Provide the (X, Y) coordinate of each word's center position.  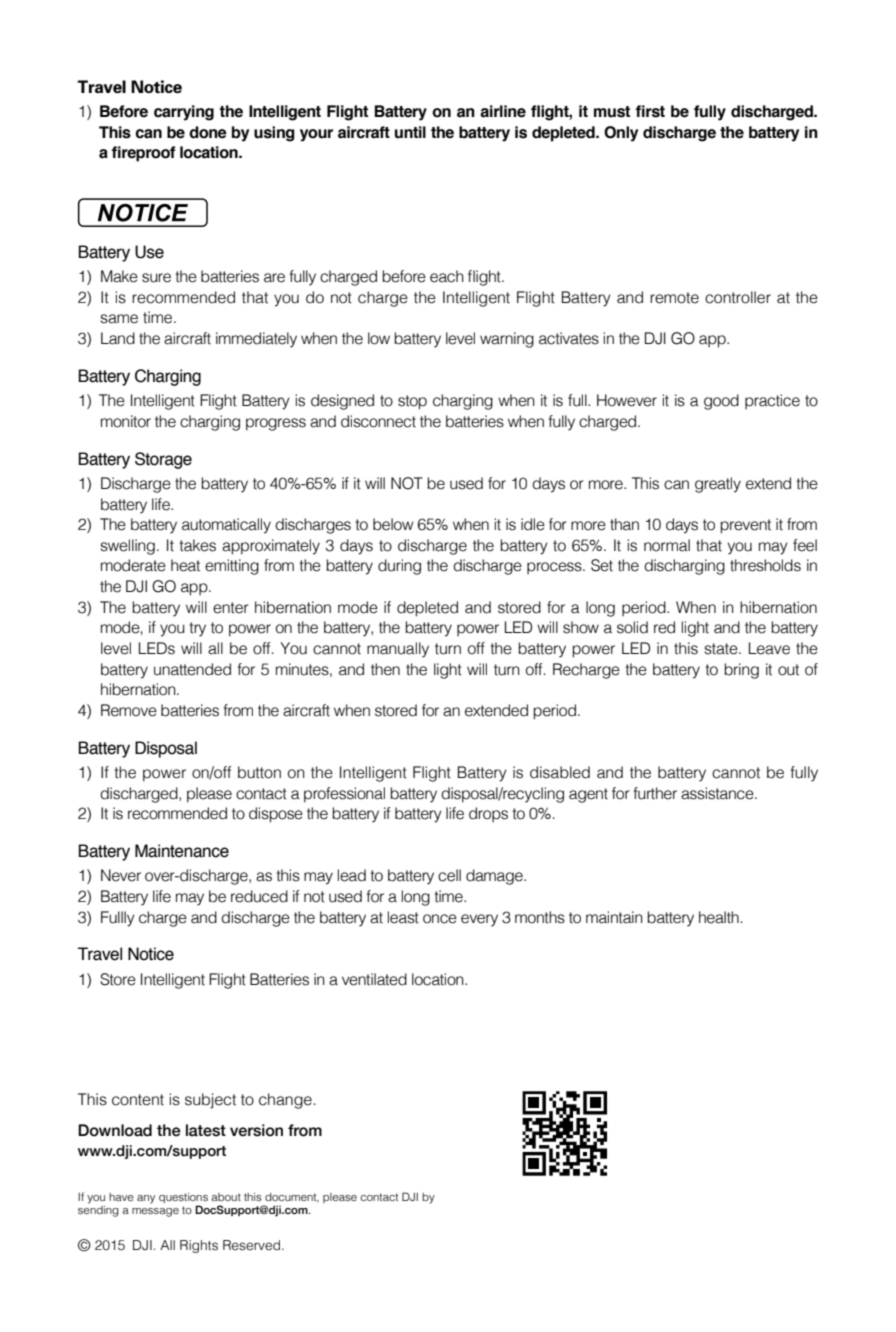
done (208, 132)
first (650, 111)
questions (183, 1198)
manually (398, 650)
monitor (126, 421)
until (410, 132)
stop (412, 402)
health (719, 917)
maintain (614, 917)
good (721, 402)
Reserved (253, 1245)
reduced (259, 896)
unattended (192, 669)
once (440, 919)
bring (741, 671)
